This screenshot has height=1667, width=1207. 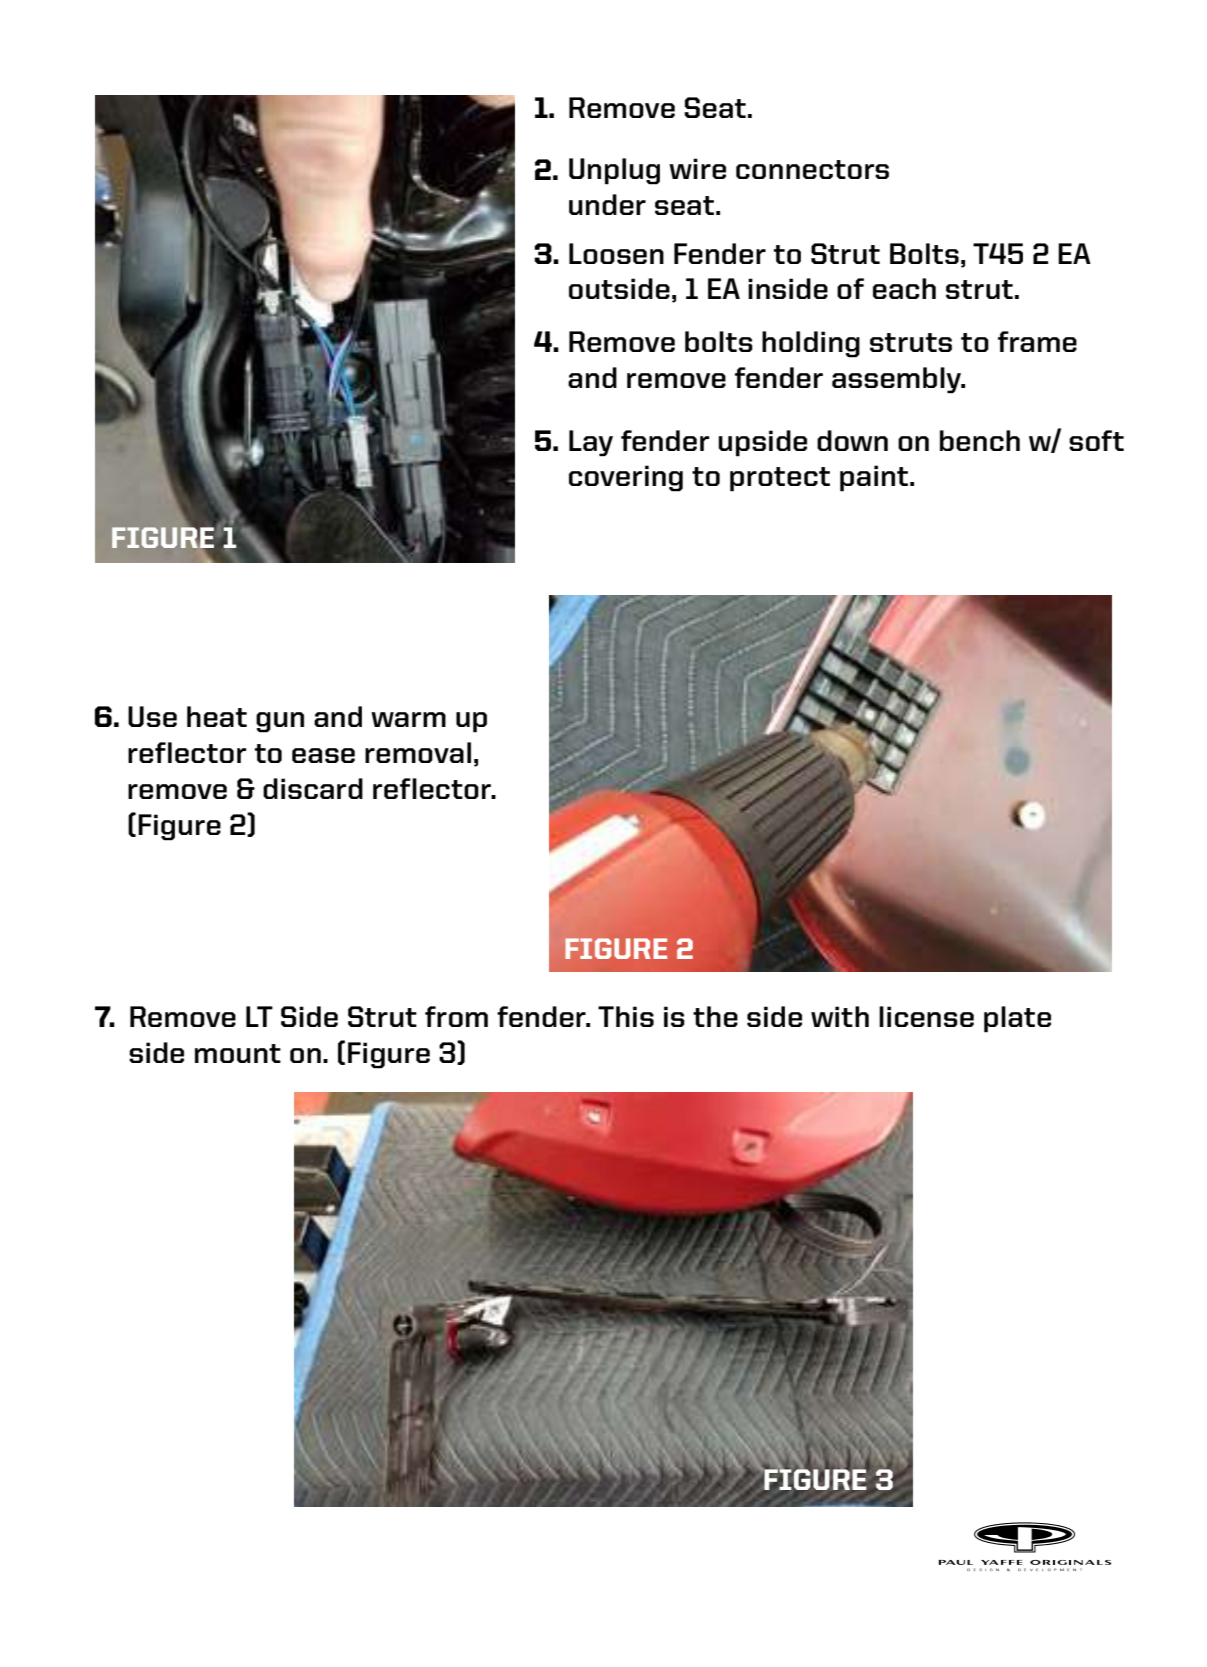 What do you see at coordinates (812, 169) in the screenshot?
I see `connectors` at bounding box center [812, 169].
